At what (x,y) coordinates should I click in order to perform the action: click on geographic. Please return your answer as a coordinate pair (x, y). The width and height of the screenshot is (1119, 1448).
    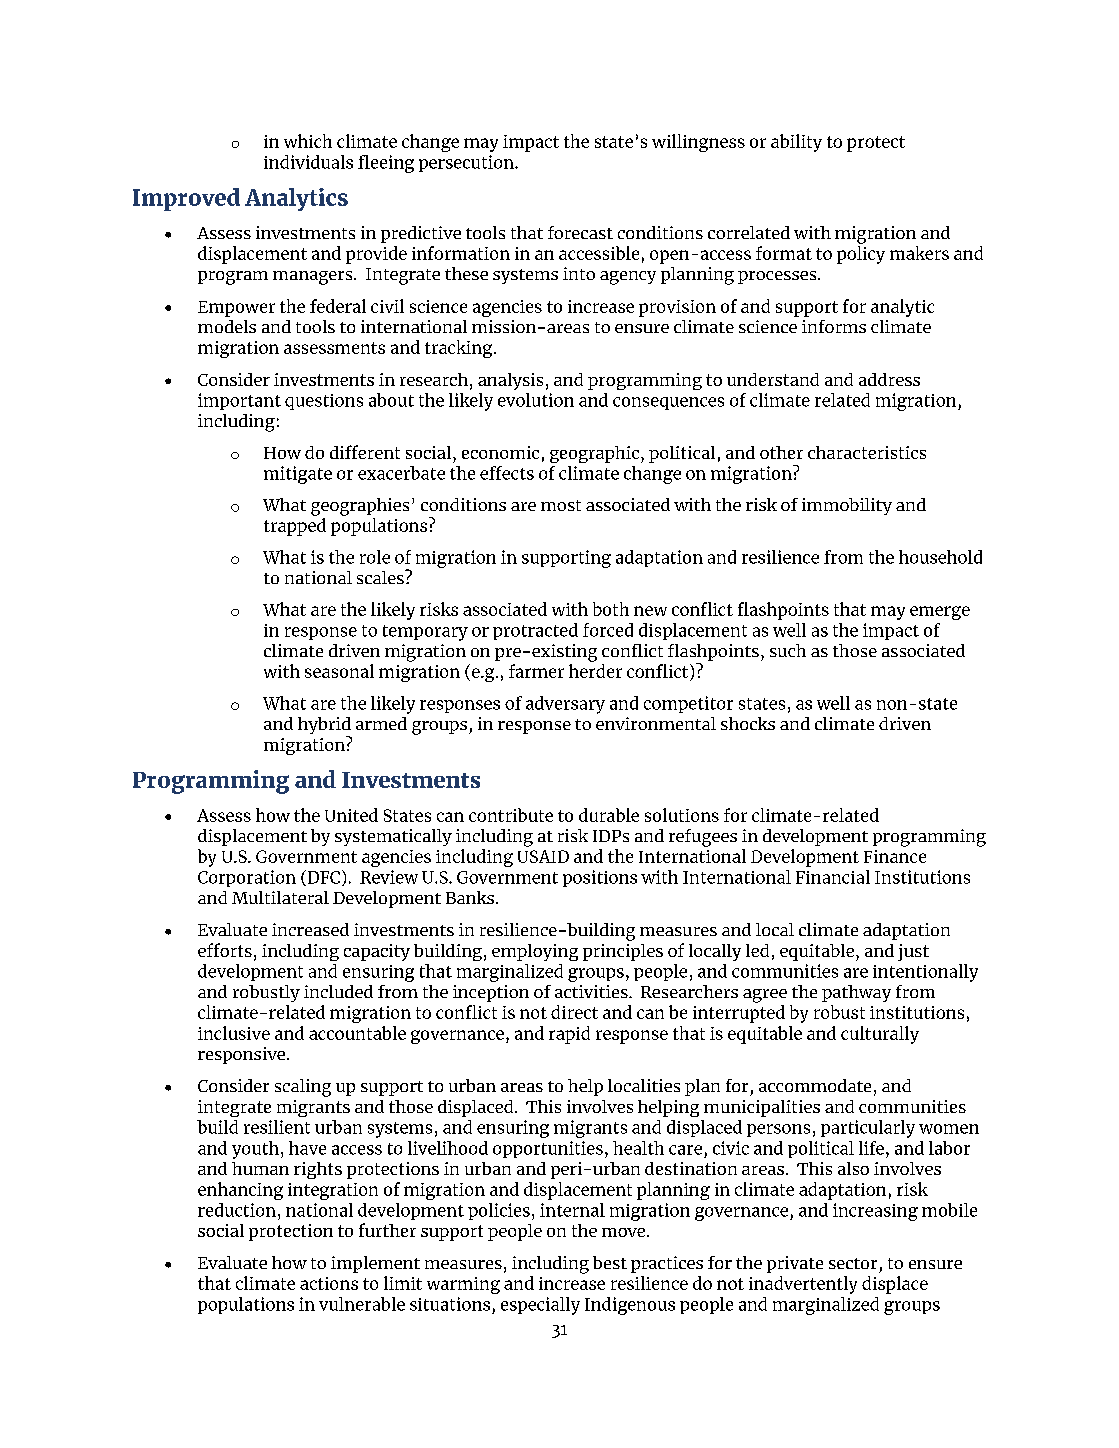
    Looking at the image, I should click on (594, 454).
